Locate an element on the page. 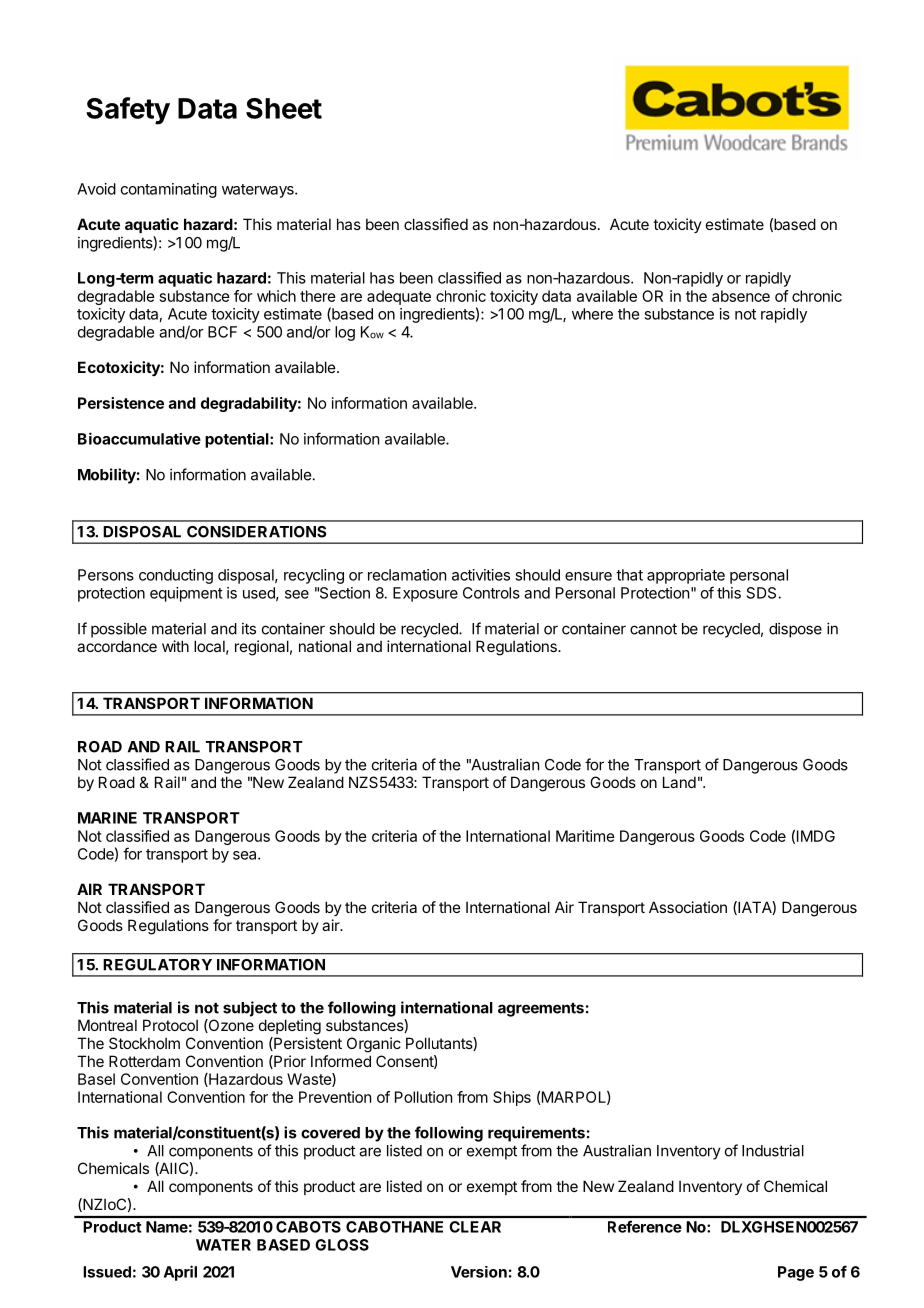  contaminating is located at coordinates (169, 190).
